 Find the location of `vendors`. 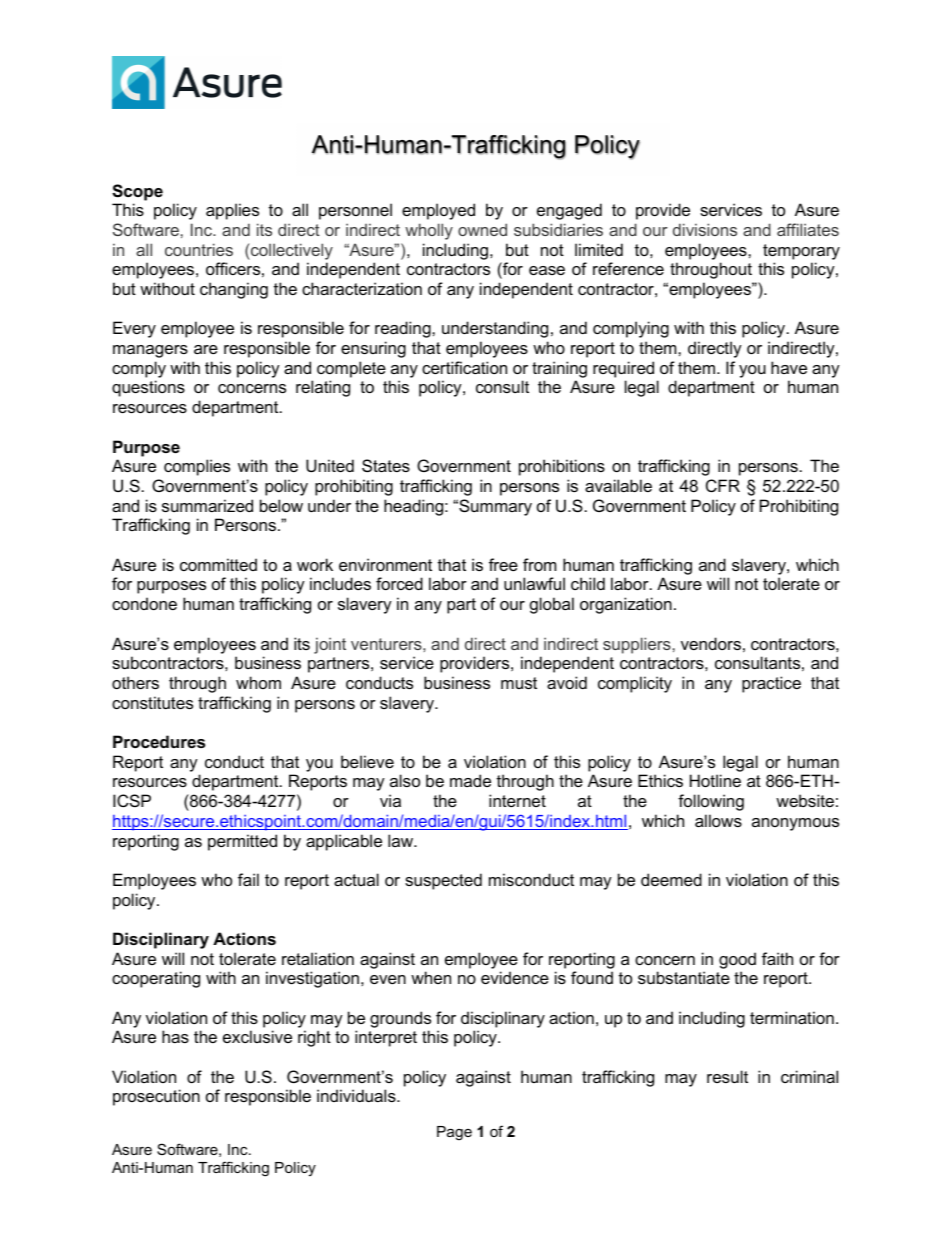

vendors is located at coordinates (711, 643).
